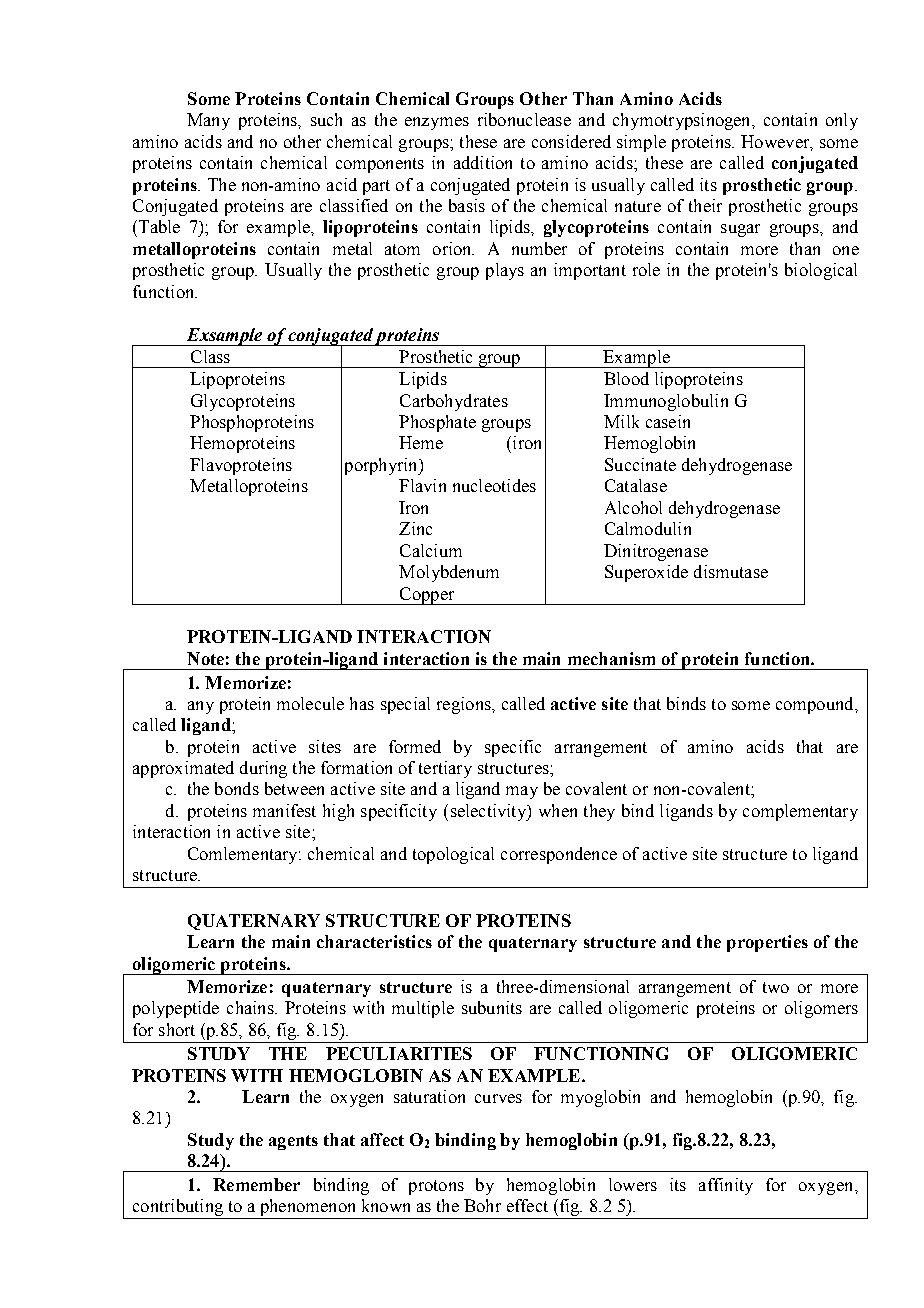 The image size is (924, 1308). Describe the element at coordinates (382, 466) in the document. I see `porphyrin` at that location.
